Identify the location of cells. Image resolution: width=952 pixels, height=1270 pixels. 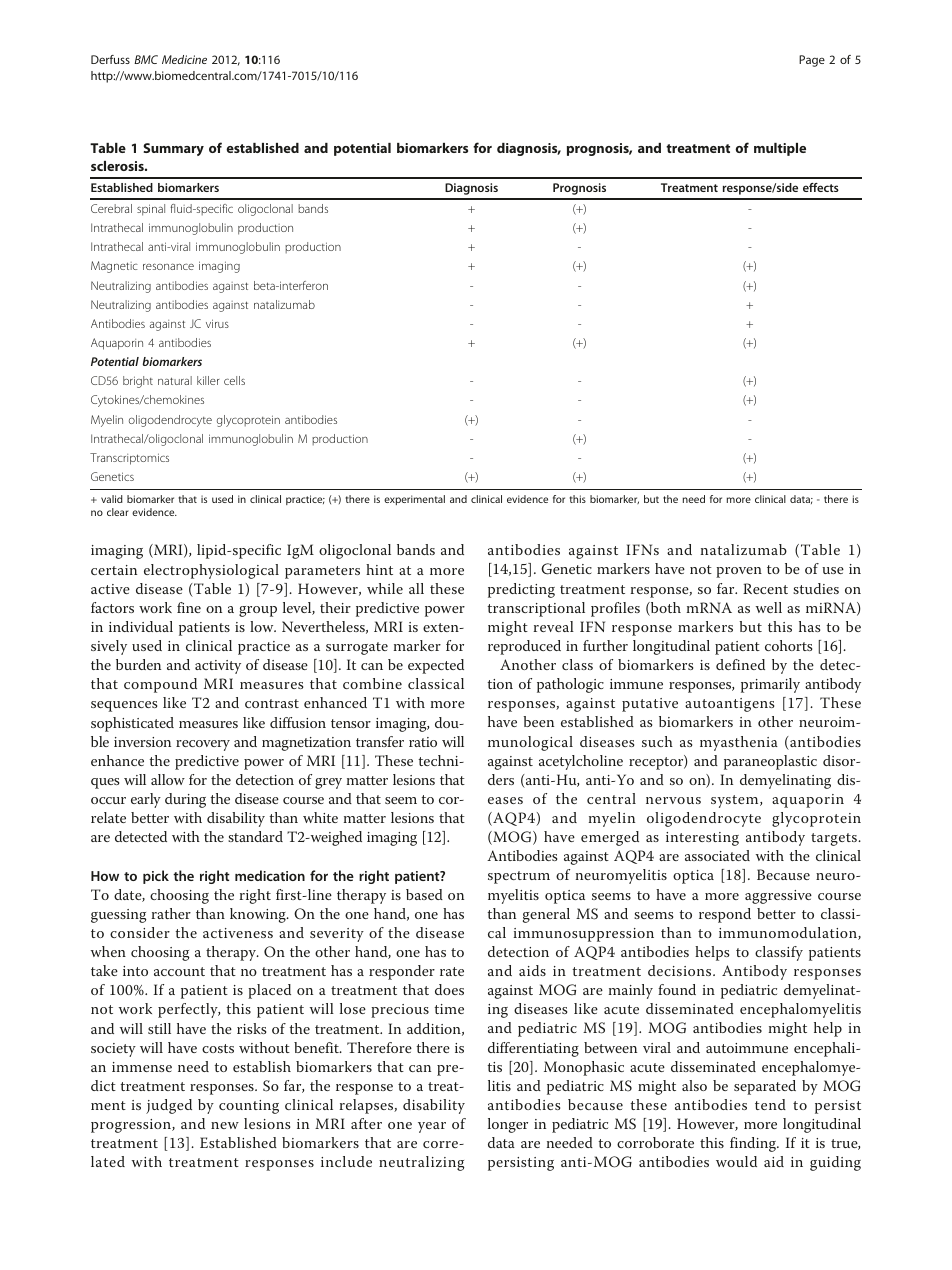
(234, 380).
